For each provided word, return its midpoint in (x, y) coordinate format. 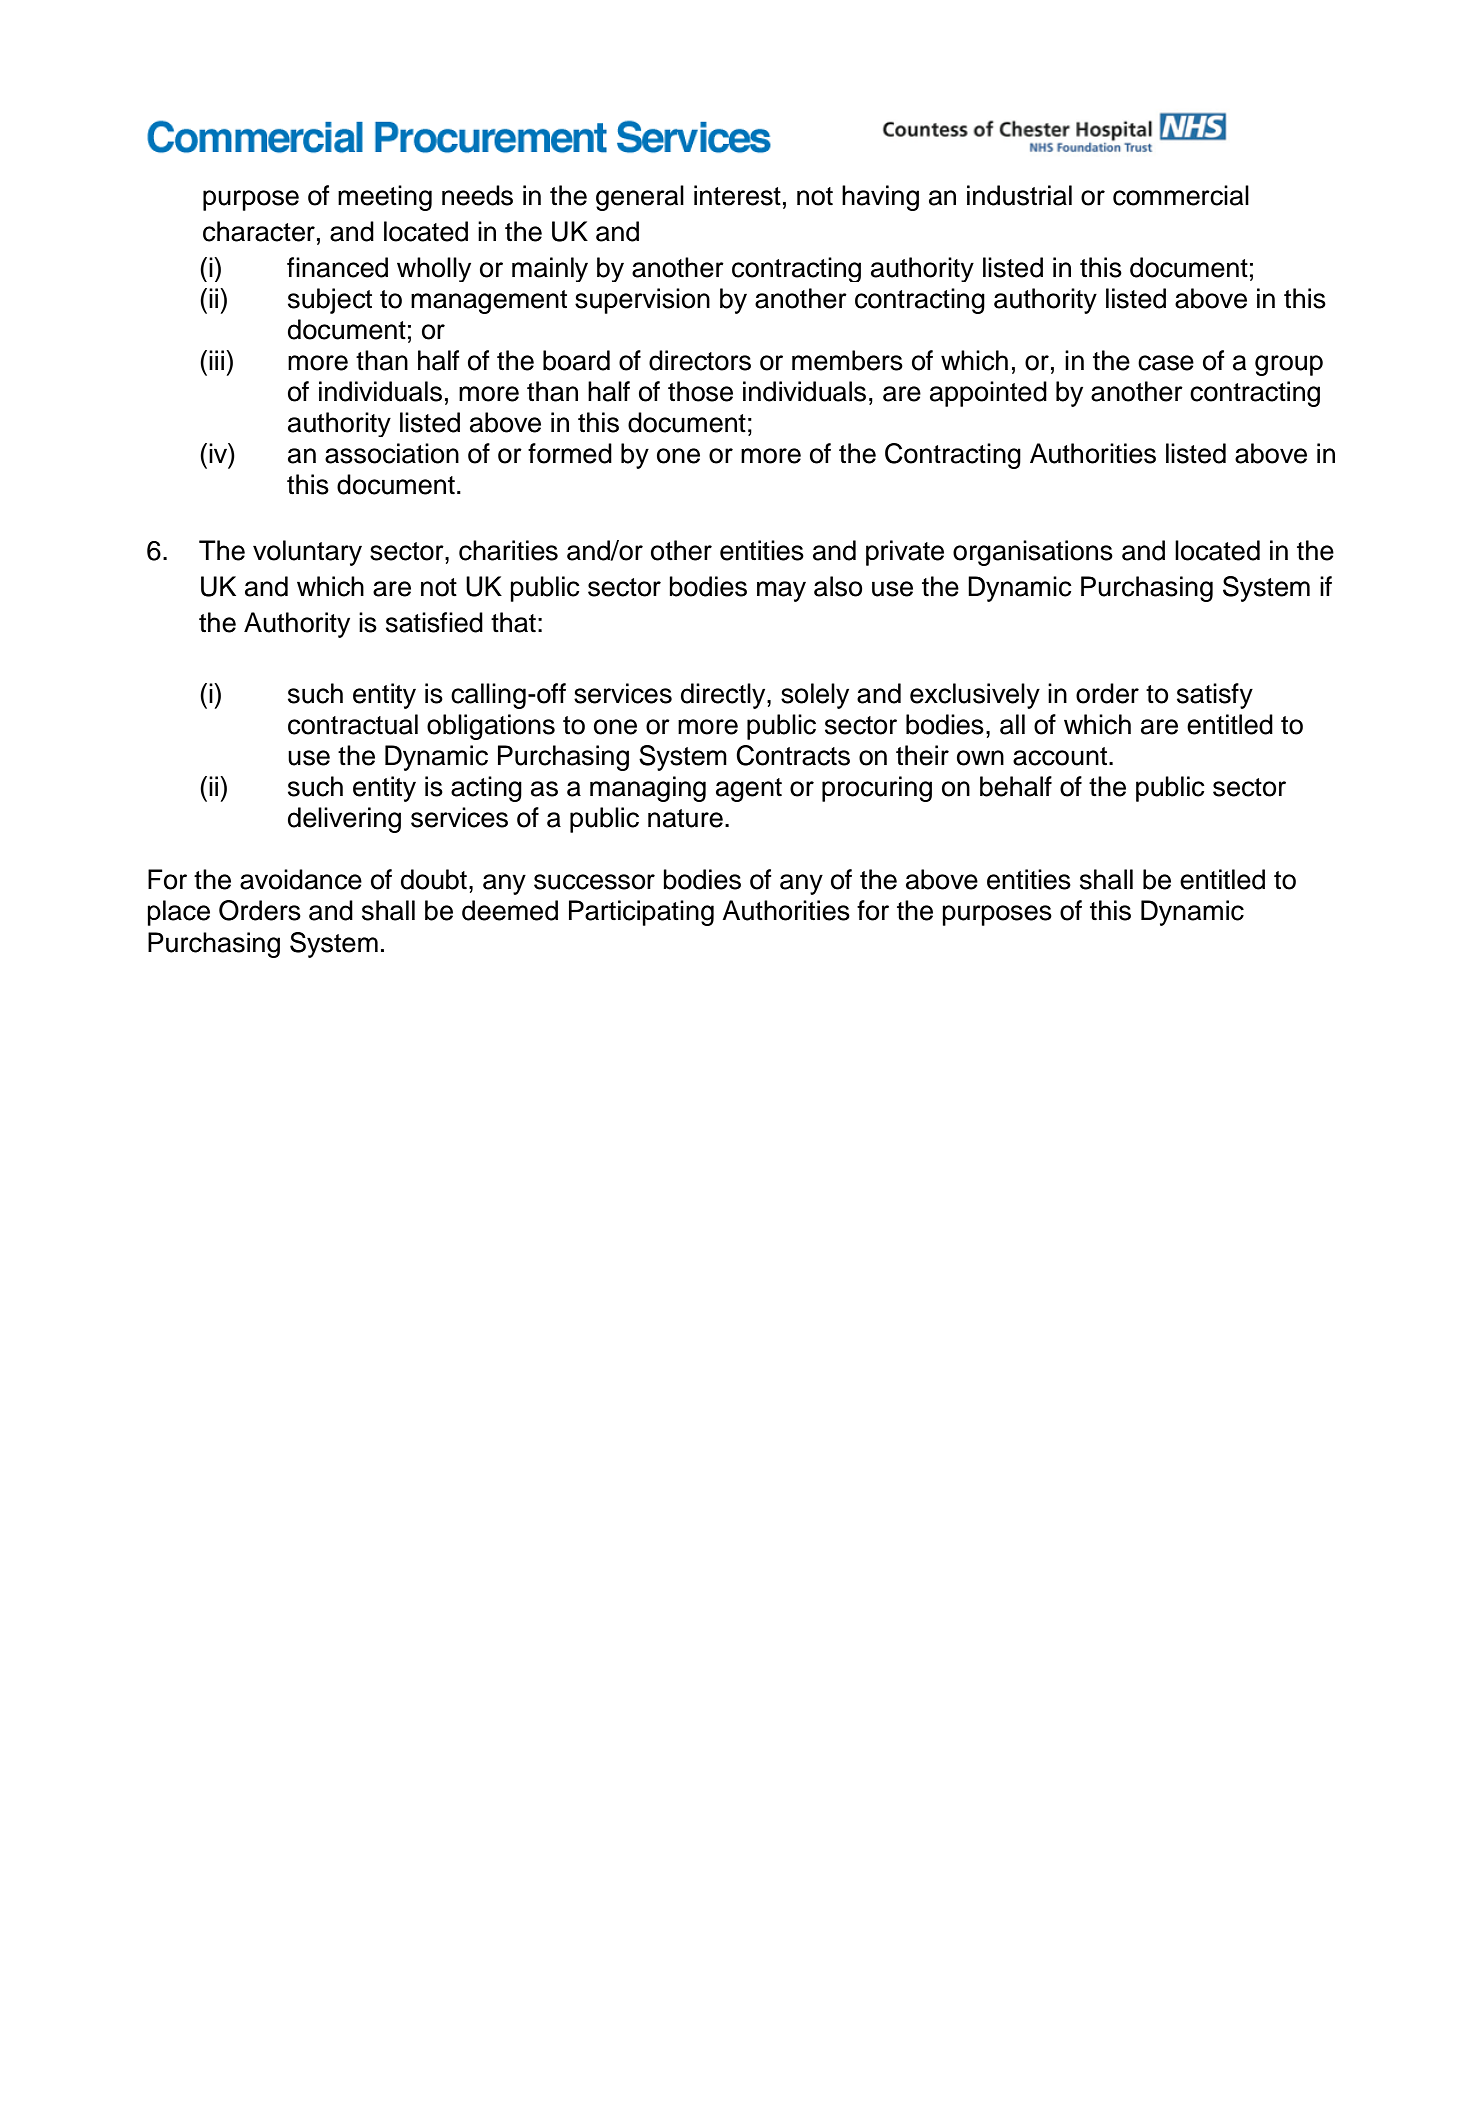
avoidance (301, 879)
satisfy (1215, 696)
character (259, 231)
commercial (1181, 195)
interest (737, 195)
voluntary (307, 553)
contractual (353, 724)
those (700, 391)
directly (724, 696)
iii (218, 360)
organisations (1033, 553)
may (781, 591)
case (1166, 363)
